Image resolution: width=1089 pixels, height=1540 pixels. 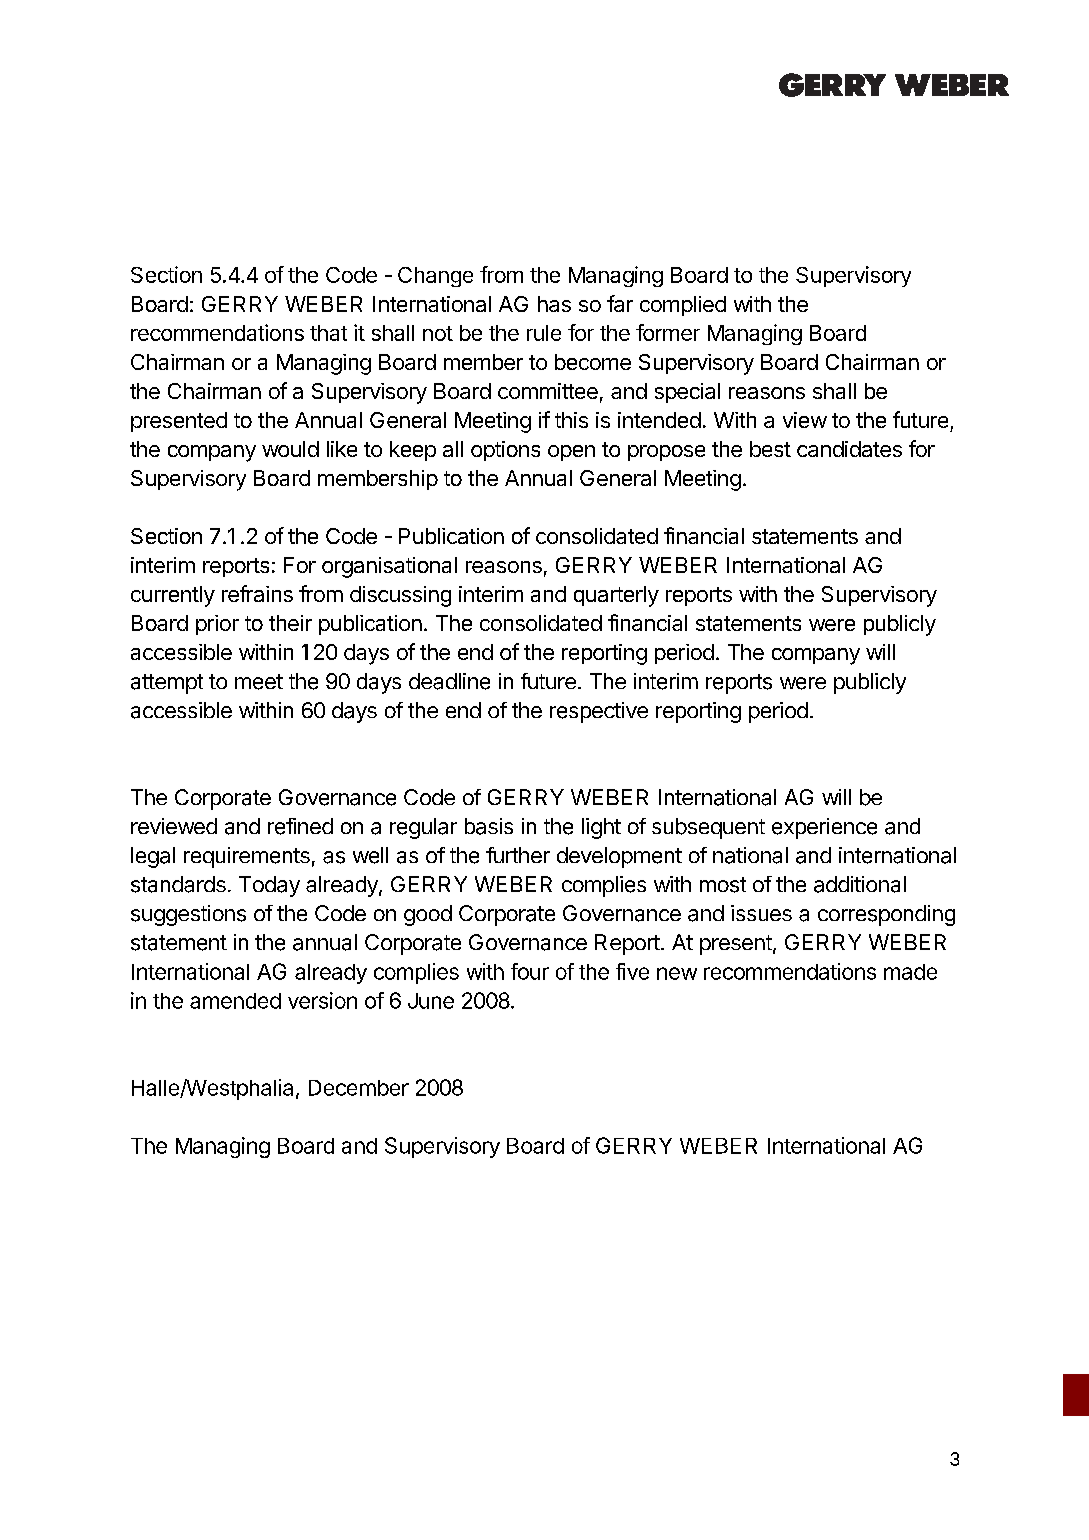 I want to click on refined, so click(x=300, y=826).
